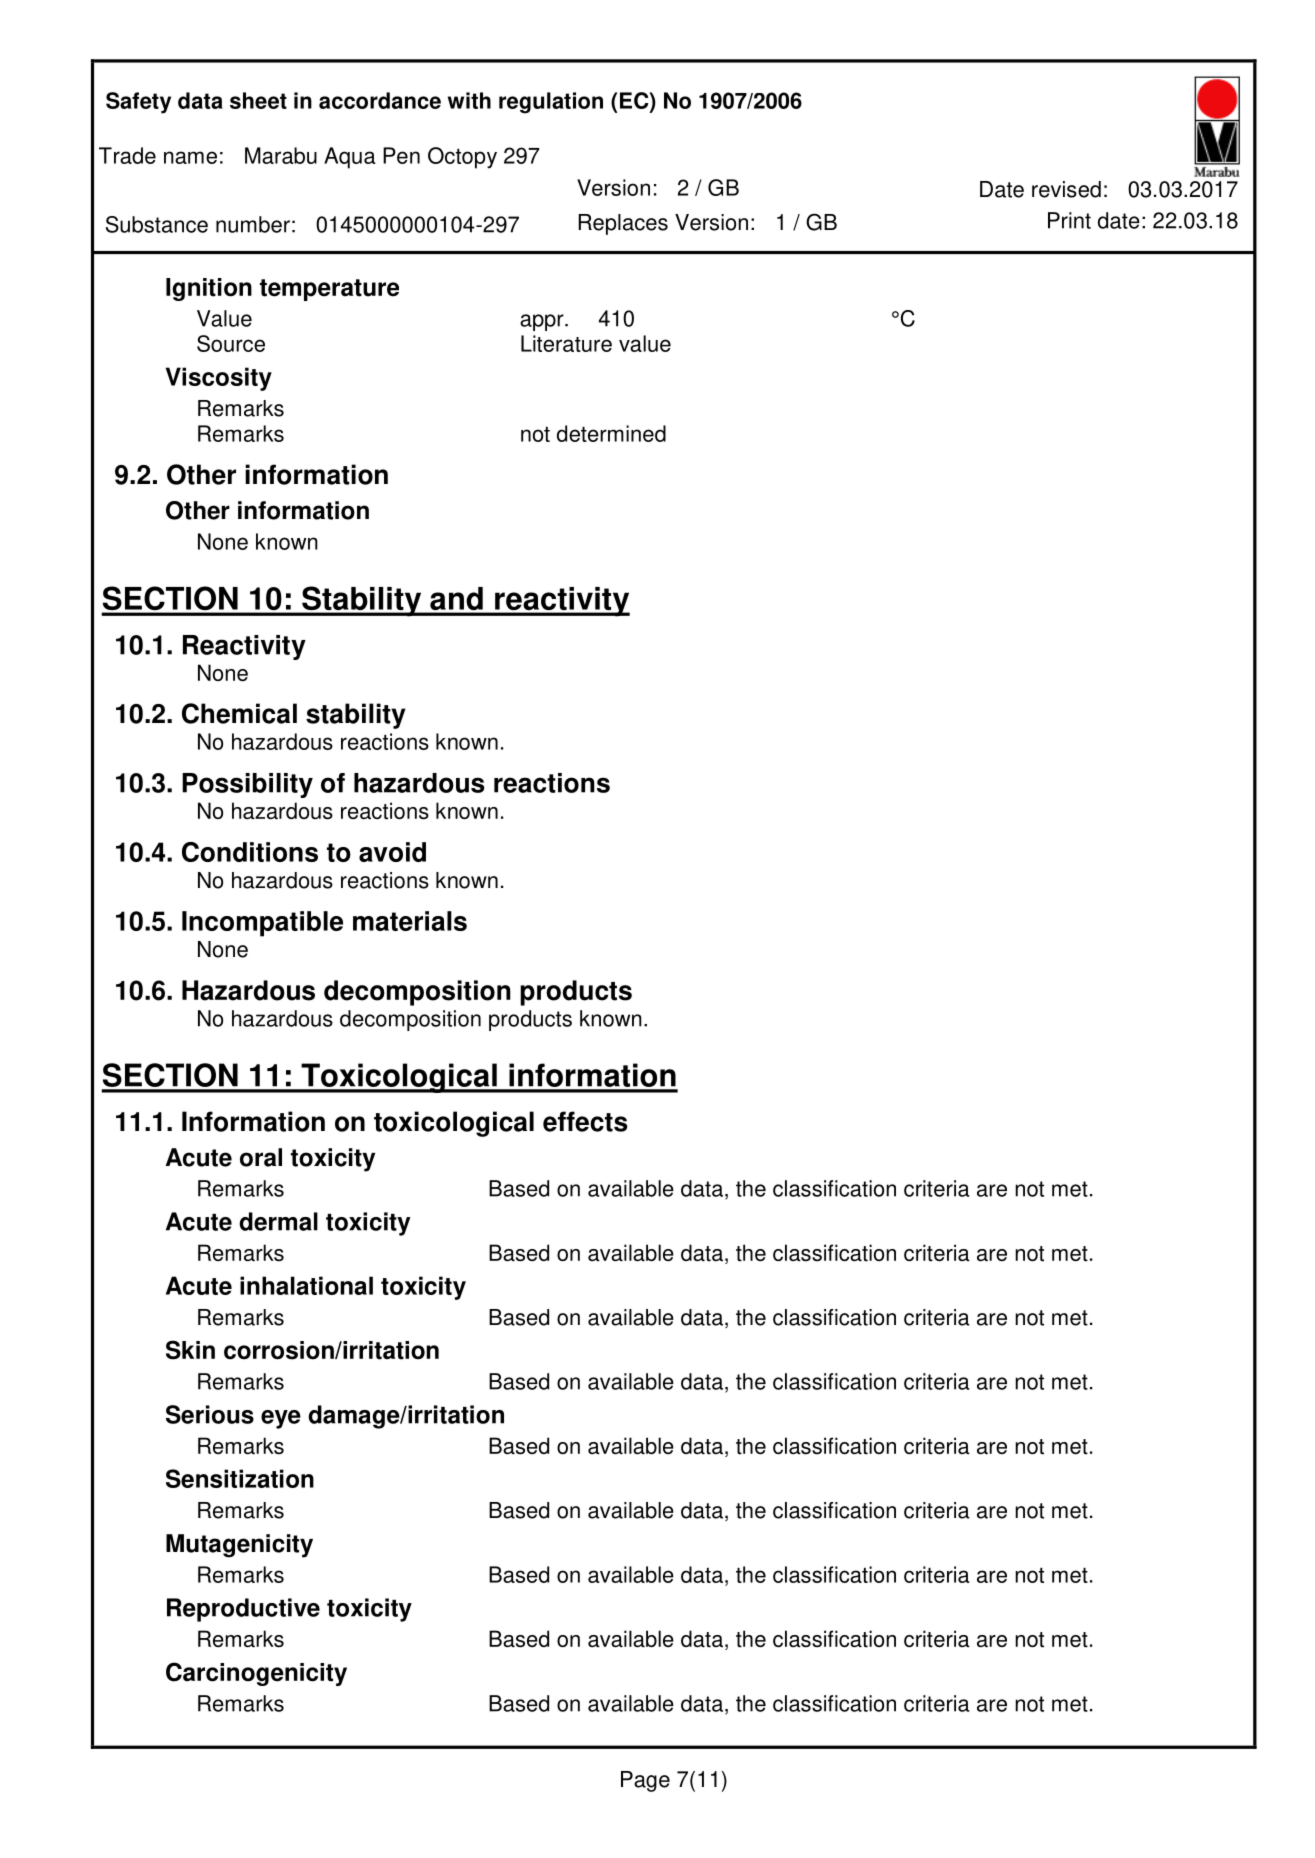 The height and width of the page is (1858, 1315). Describe the element at coordinates (1069, 220) in the page. I see `Print` at that location.
